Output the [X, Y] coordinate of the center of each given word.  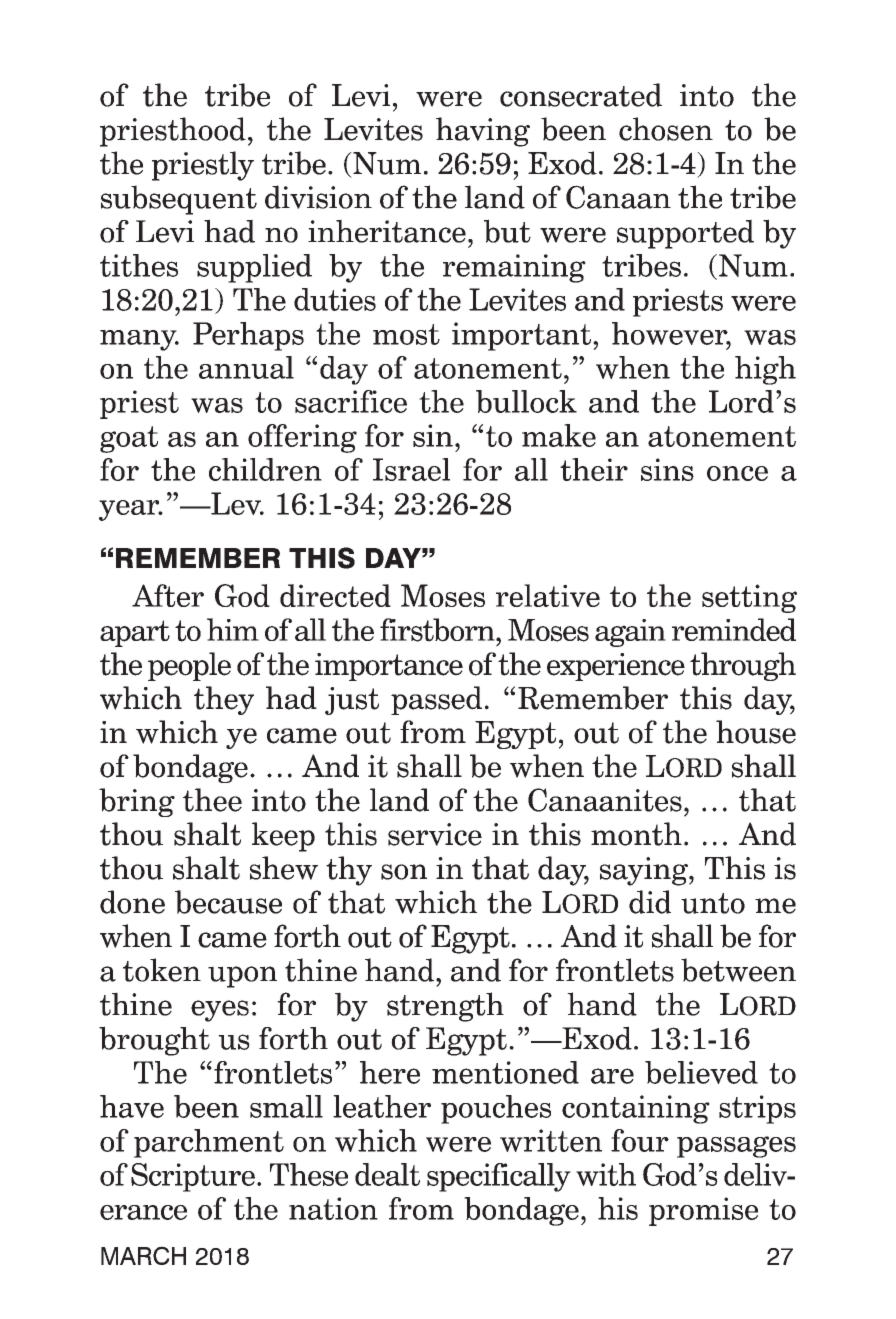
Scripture [193, 1177]
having [483, 132]
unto [713, 903]
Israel [411, 469]
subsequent [179, 200]
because [228, 902]
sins [667, 469]
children [265, 469]
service [435, 834]
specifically [499, 1177]
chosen [666, 129]
